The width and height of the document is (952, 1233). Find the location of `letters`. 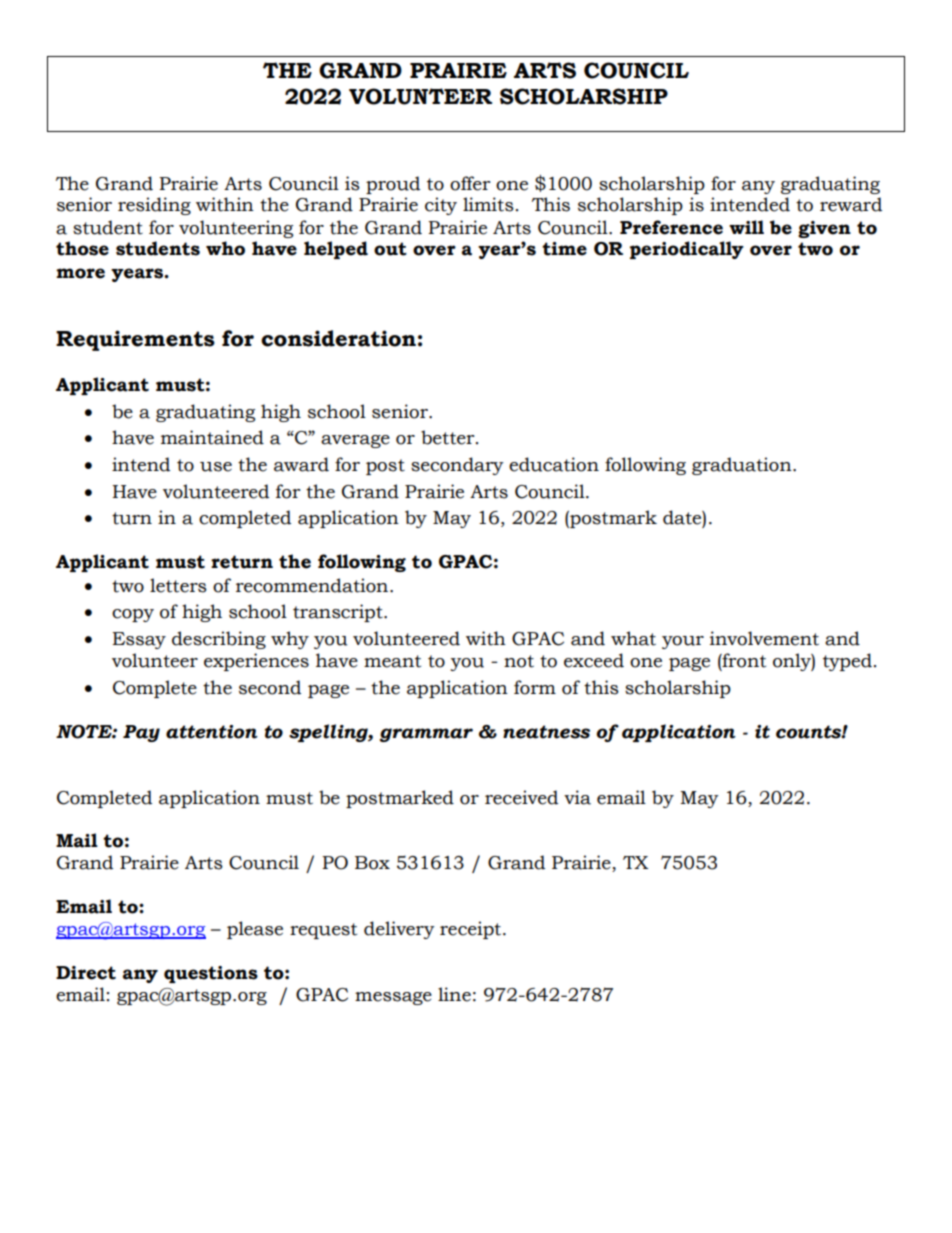

letters is located at coordinates (178, 585).
